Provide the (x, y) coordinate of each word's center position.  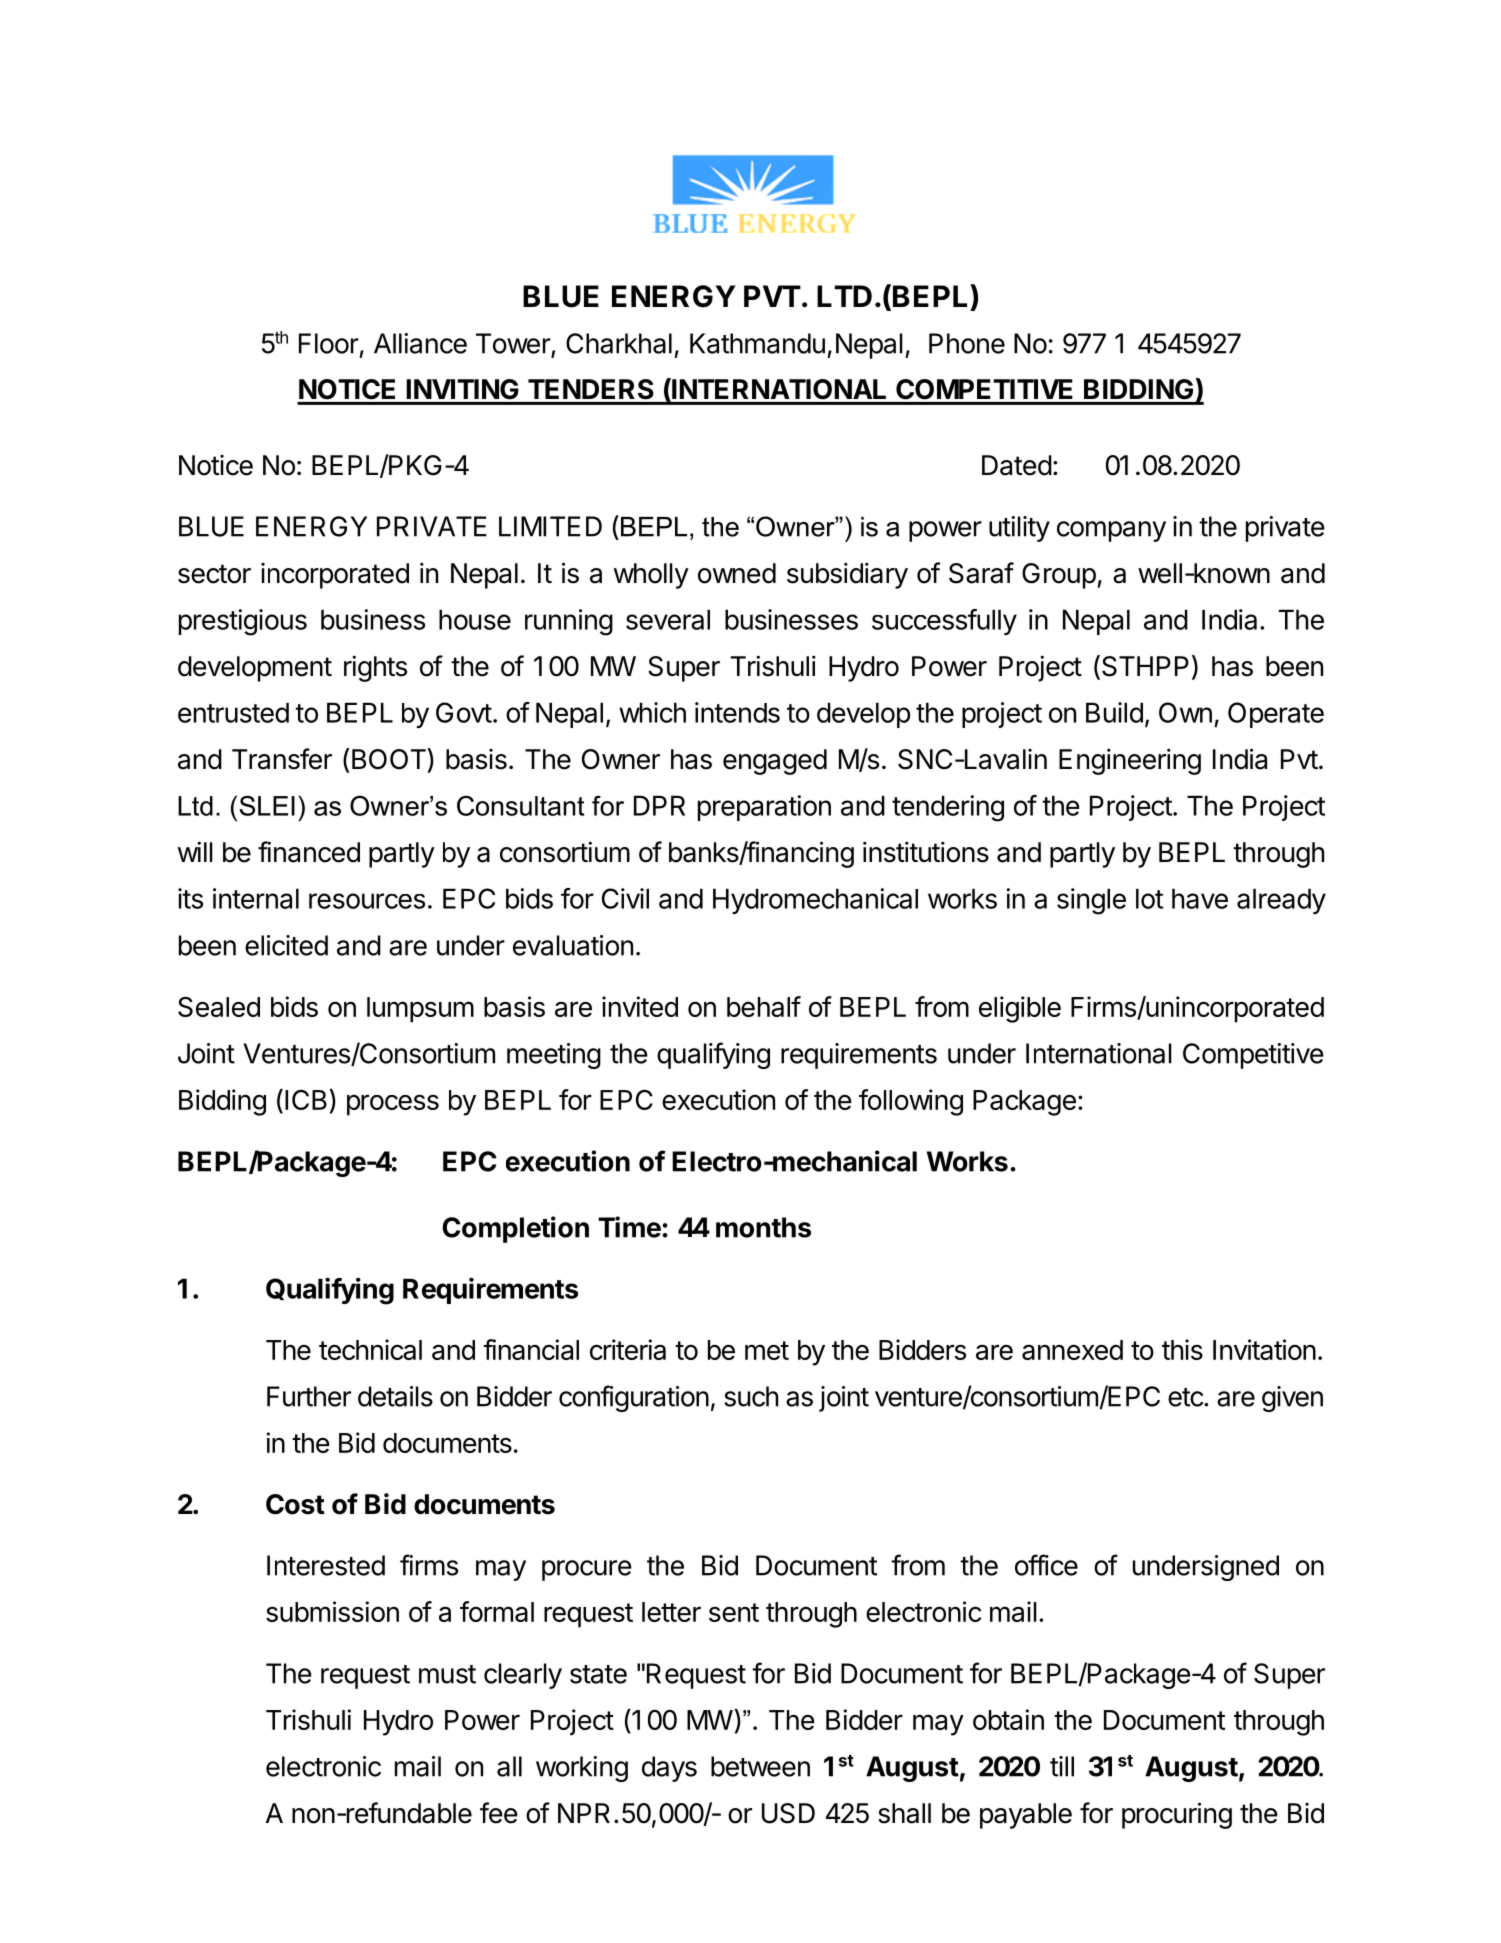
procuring (1177, 1815)
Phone (967, 343)
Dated (1017, 465)
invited (640, 1006)
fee (499, 1813)
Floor (329, 343)
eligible (1020, 1009)
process (393, 1105)
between (760, 1766)
